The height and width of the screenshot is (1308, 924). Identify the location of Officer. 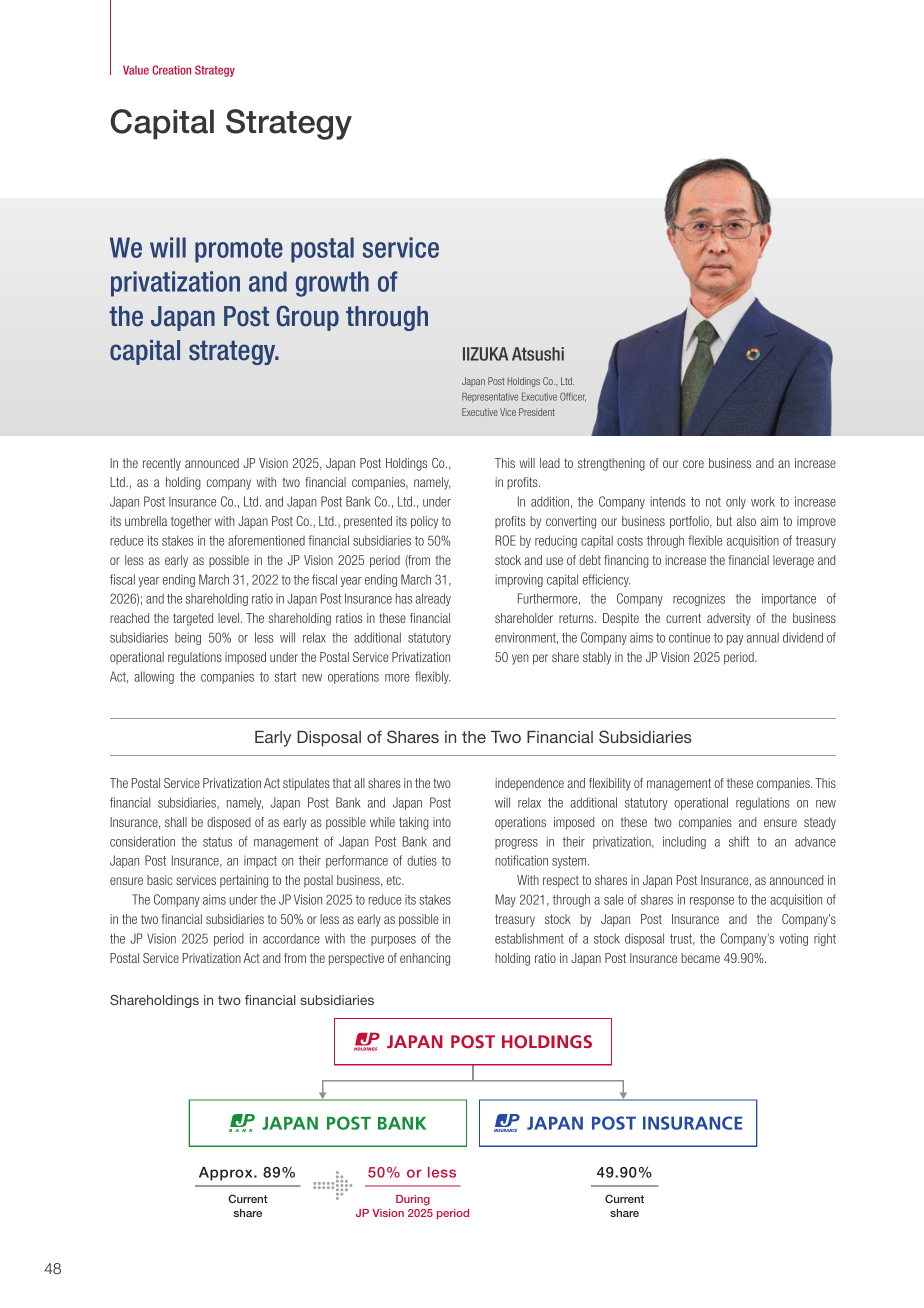
(573, 397).
